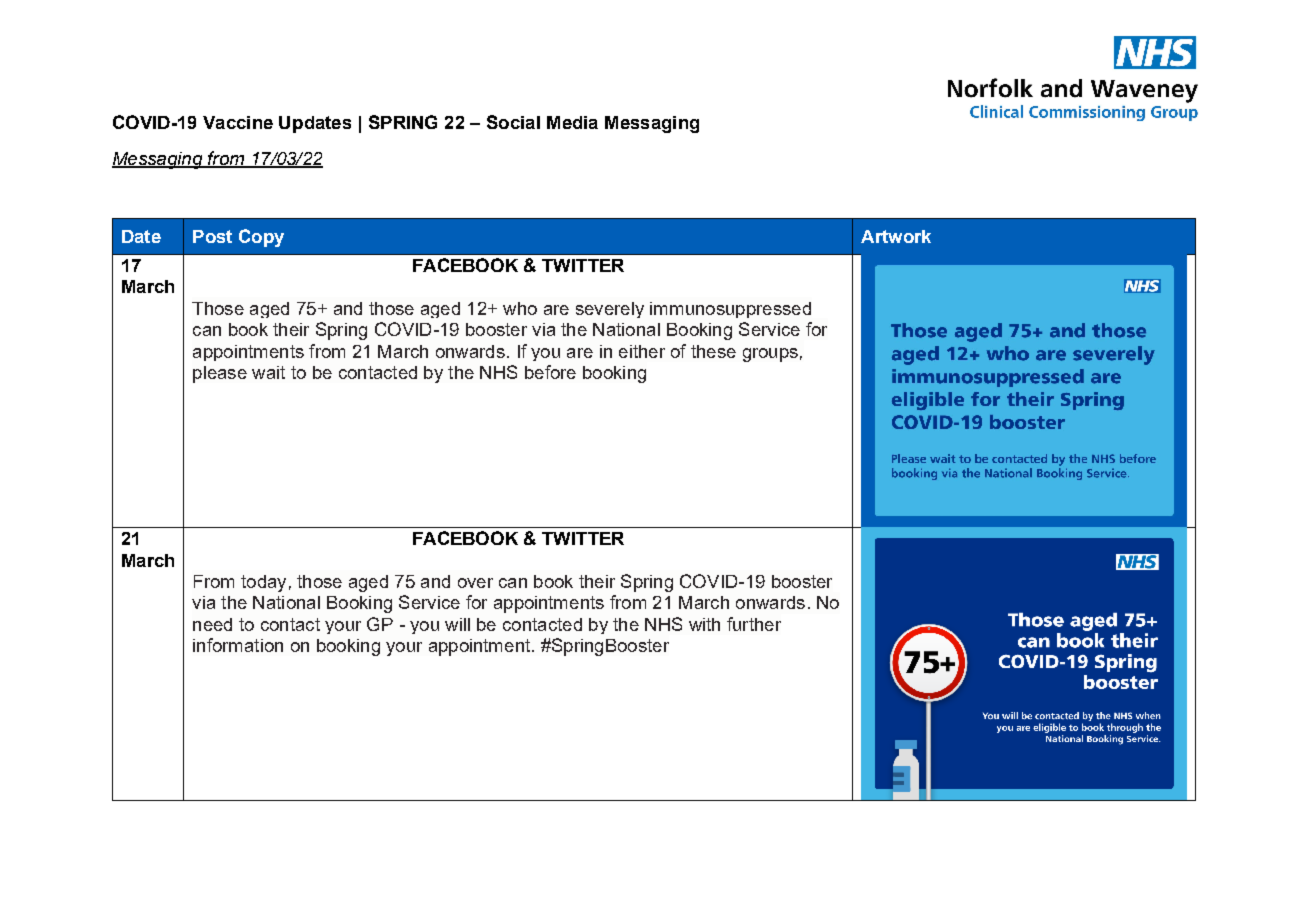  I want to click on wait, so click(268, 372).
